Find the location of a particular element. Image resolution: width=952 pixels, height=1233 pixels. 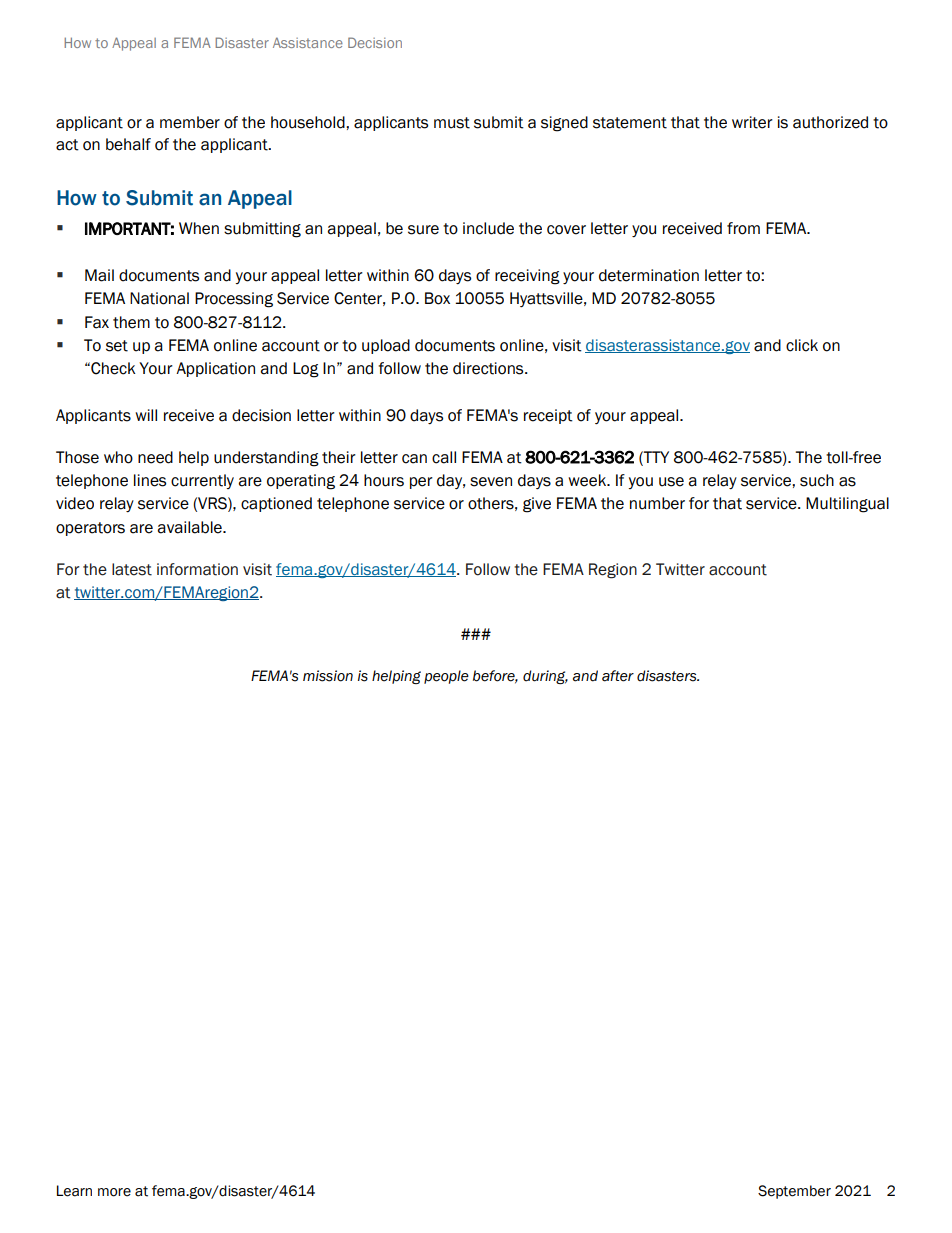

mission is located at coordinates (328, 676).
